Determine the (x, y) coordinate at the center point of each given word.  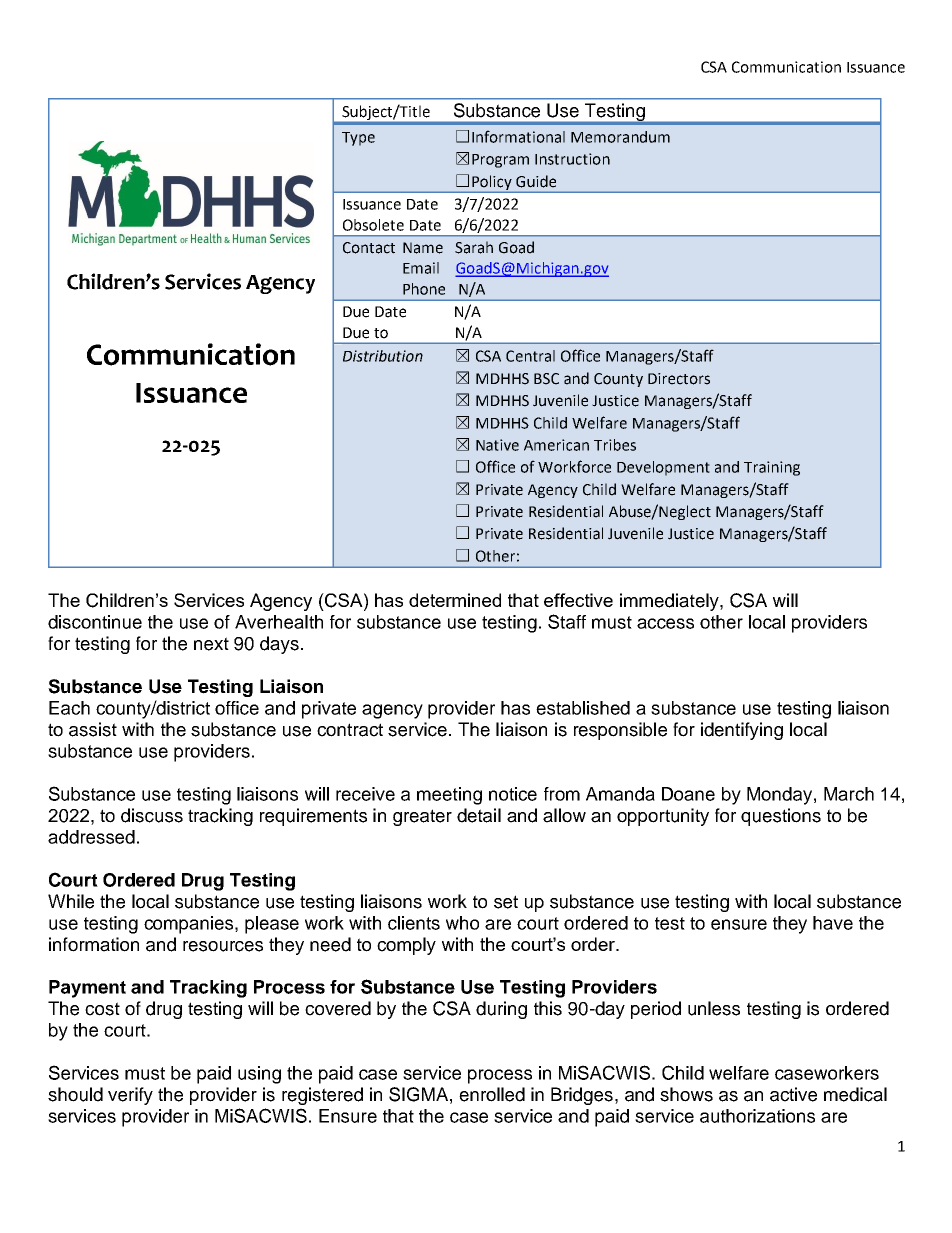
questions (781, 817)
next (211, 644)
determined (455, 600)
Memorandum (620, 137)
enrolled (492, 1094)
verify (130, 1096)
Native (497, 445)
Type (358, 139)
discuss (152, 815)
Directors (679, 379)
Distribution (383, 356)
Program (500, 161)
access (665, 623)
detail (479, 815)
